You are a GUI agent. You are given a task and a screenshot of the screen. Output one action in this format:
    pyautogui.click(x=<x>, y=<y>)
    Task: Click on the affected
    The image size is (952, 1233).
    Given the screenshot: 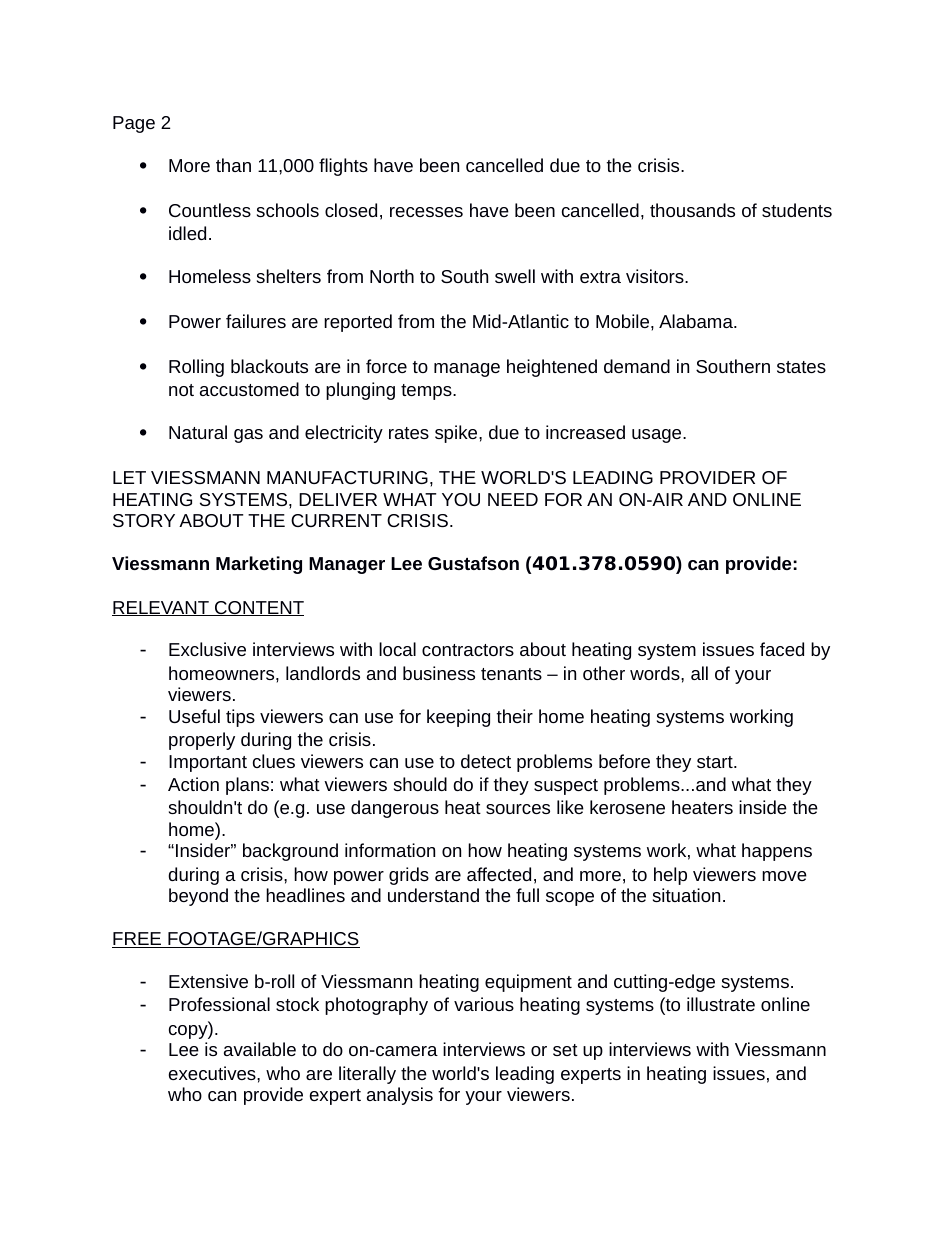 What is the action you would take?
    pyautogui.click(x=499, y=874)
